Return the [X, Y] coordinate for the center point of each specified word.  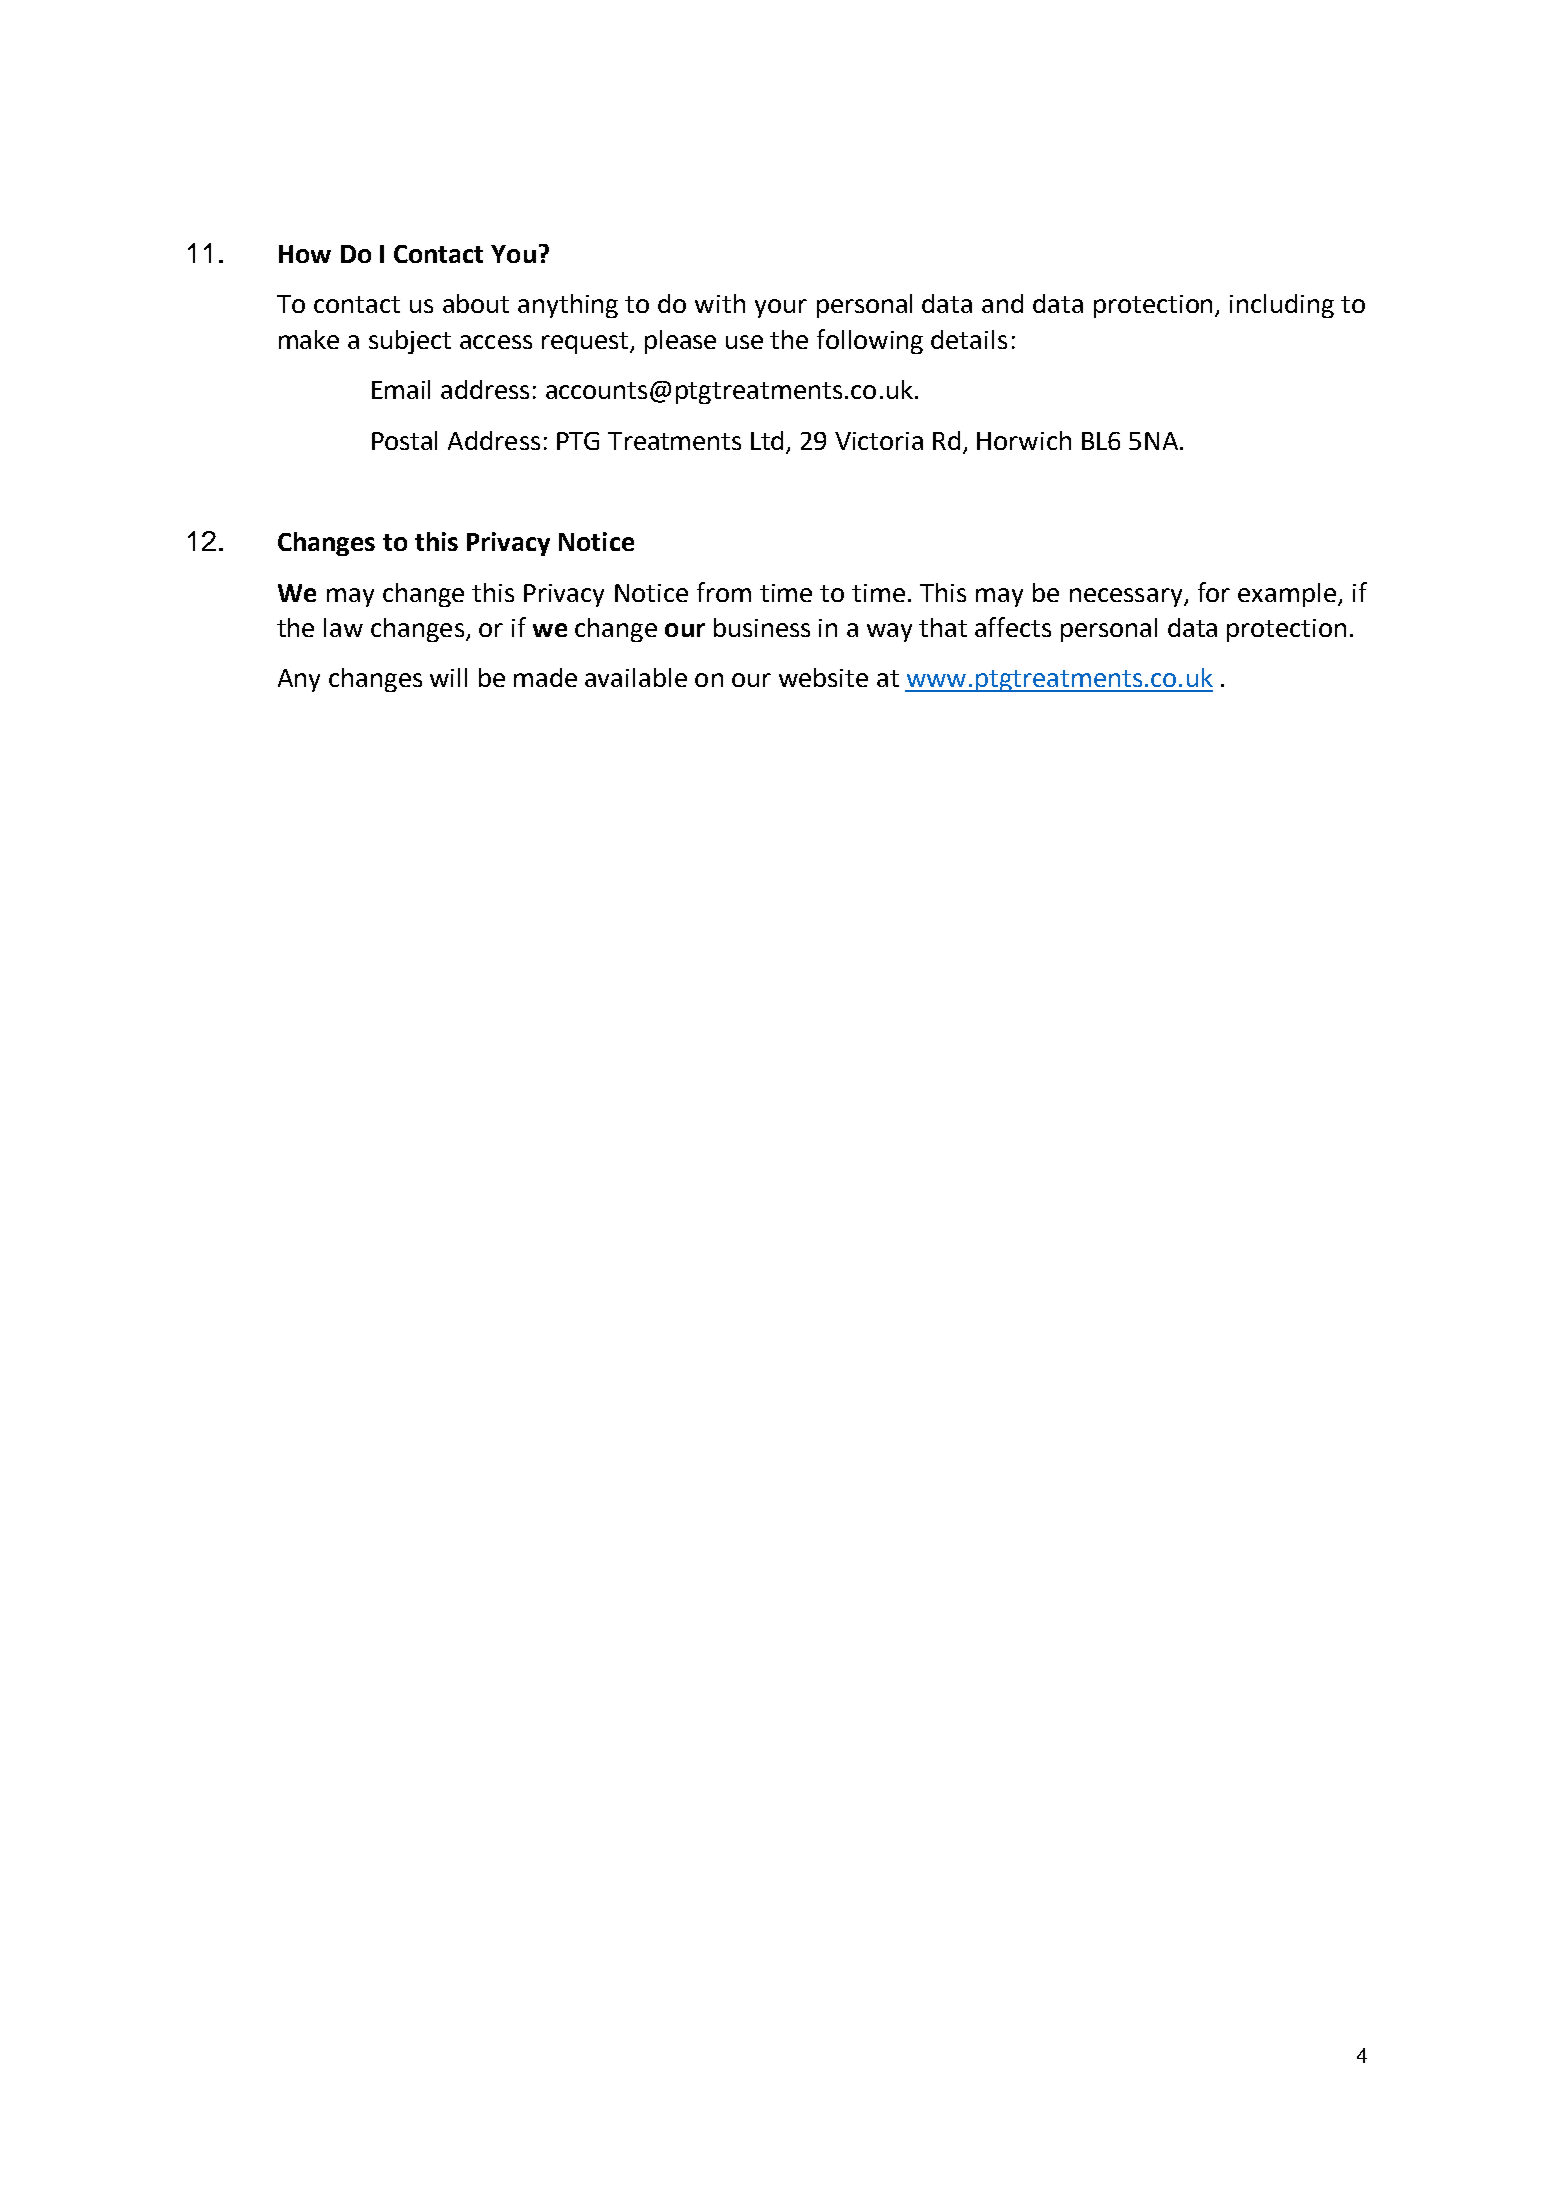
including [1282, 306]
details [969, 339]
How [305, 254]
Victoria [879, 441]
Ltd [767, 440]
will [448, 677]
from [724, 592]
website [823, 677]
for [1214, 592]
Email [401, 389]
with [720, 303]
